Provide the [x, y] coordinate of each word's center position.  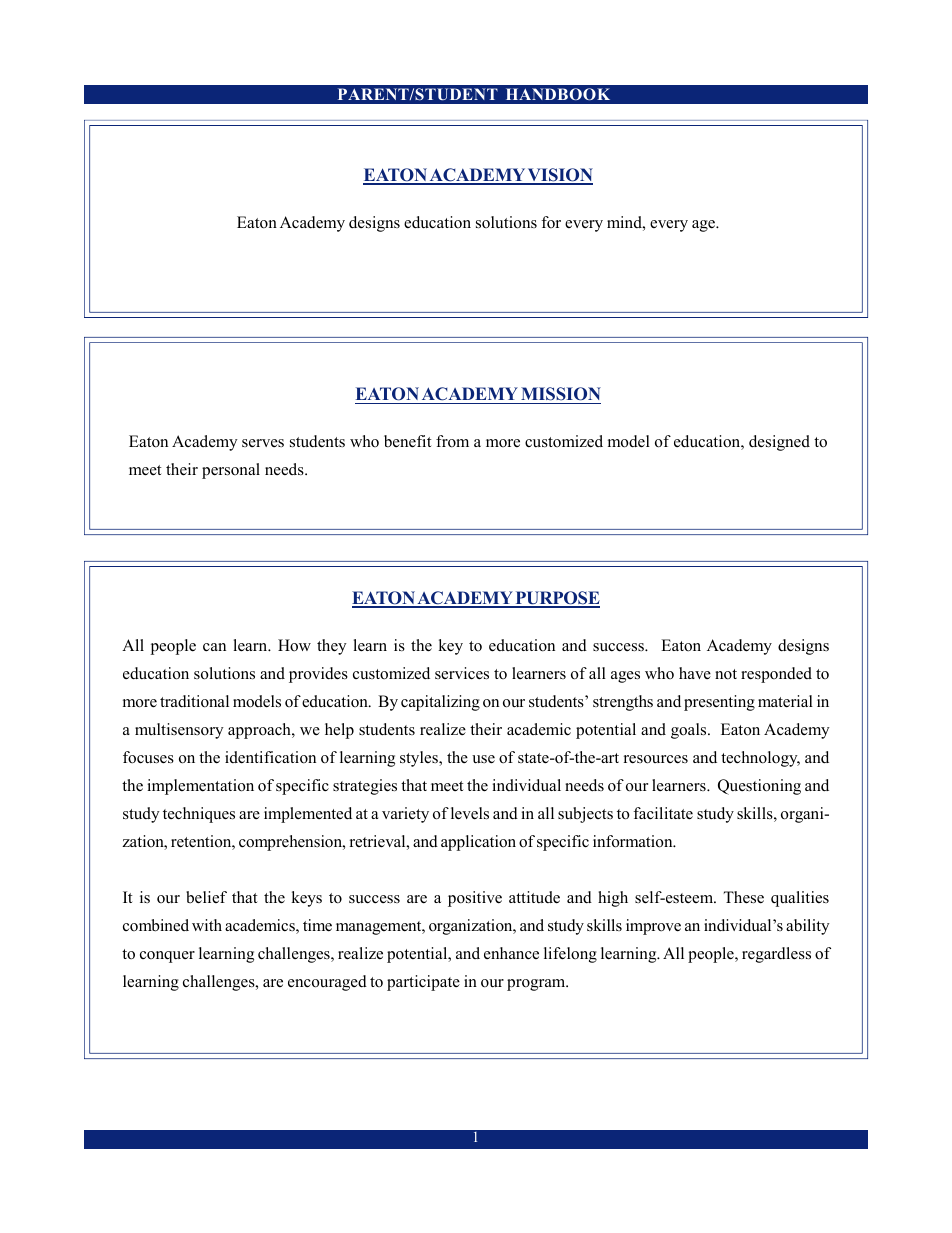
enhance [511, 953]
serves [263, 443]
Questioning [759, 787]
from [452, 441]
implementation [200, 787]
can [214, 647]
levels [470, 813]
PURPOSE [557, 599]
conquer [167, 957]
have [695, 673]
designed [779, 443]
